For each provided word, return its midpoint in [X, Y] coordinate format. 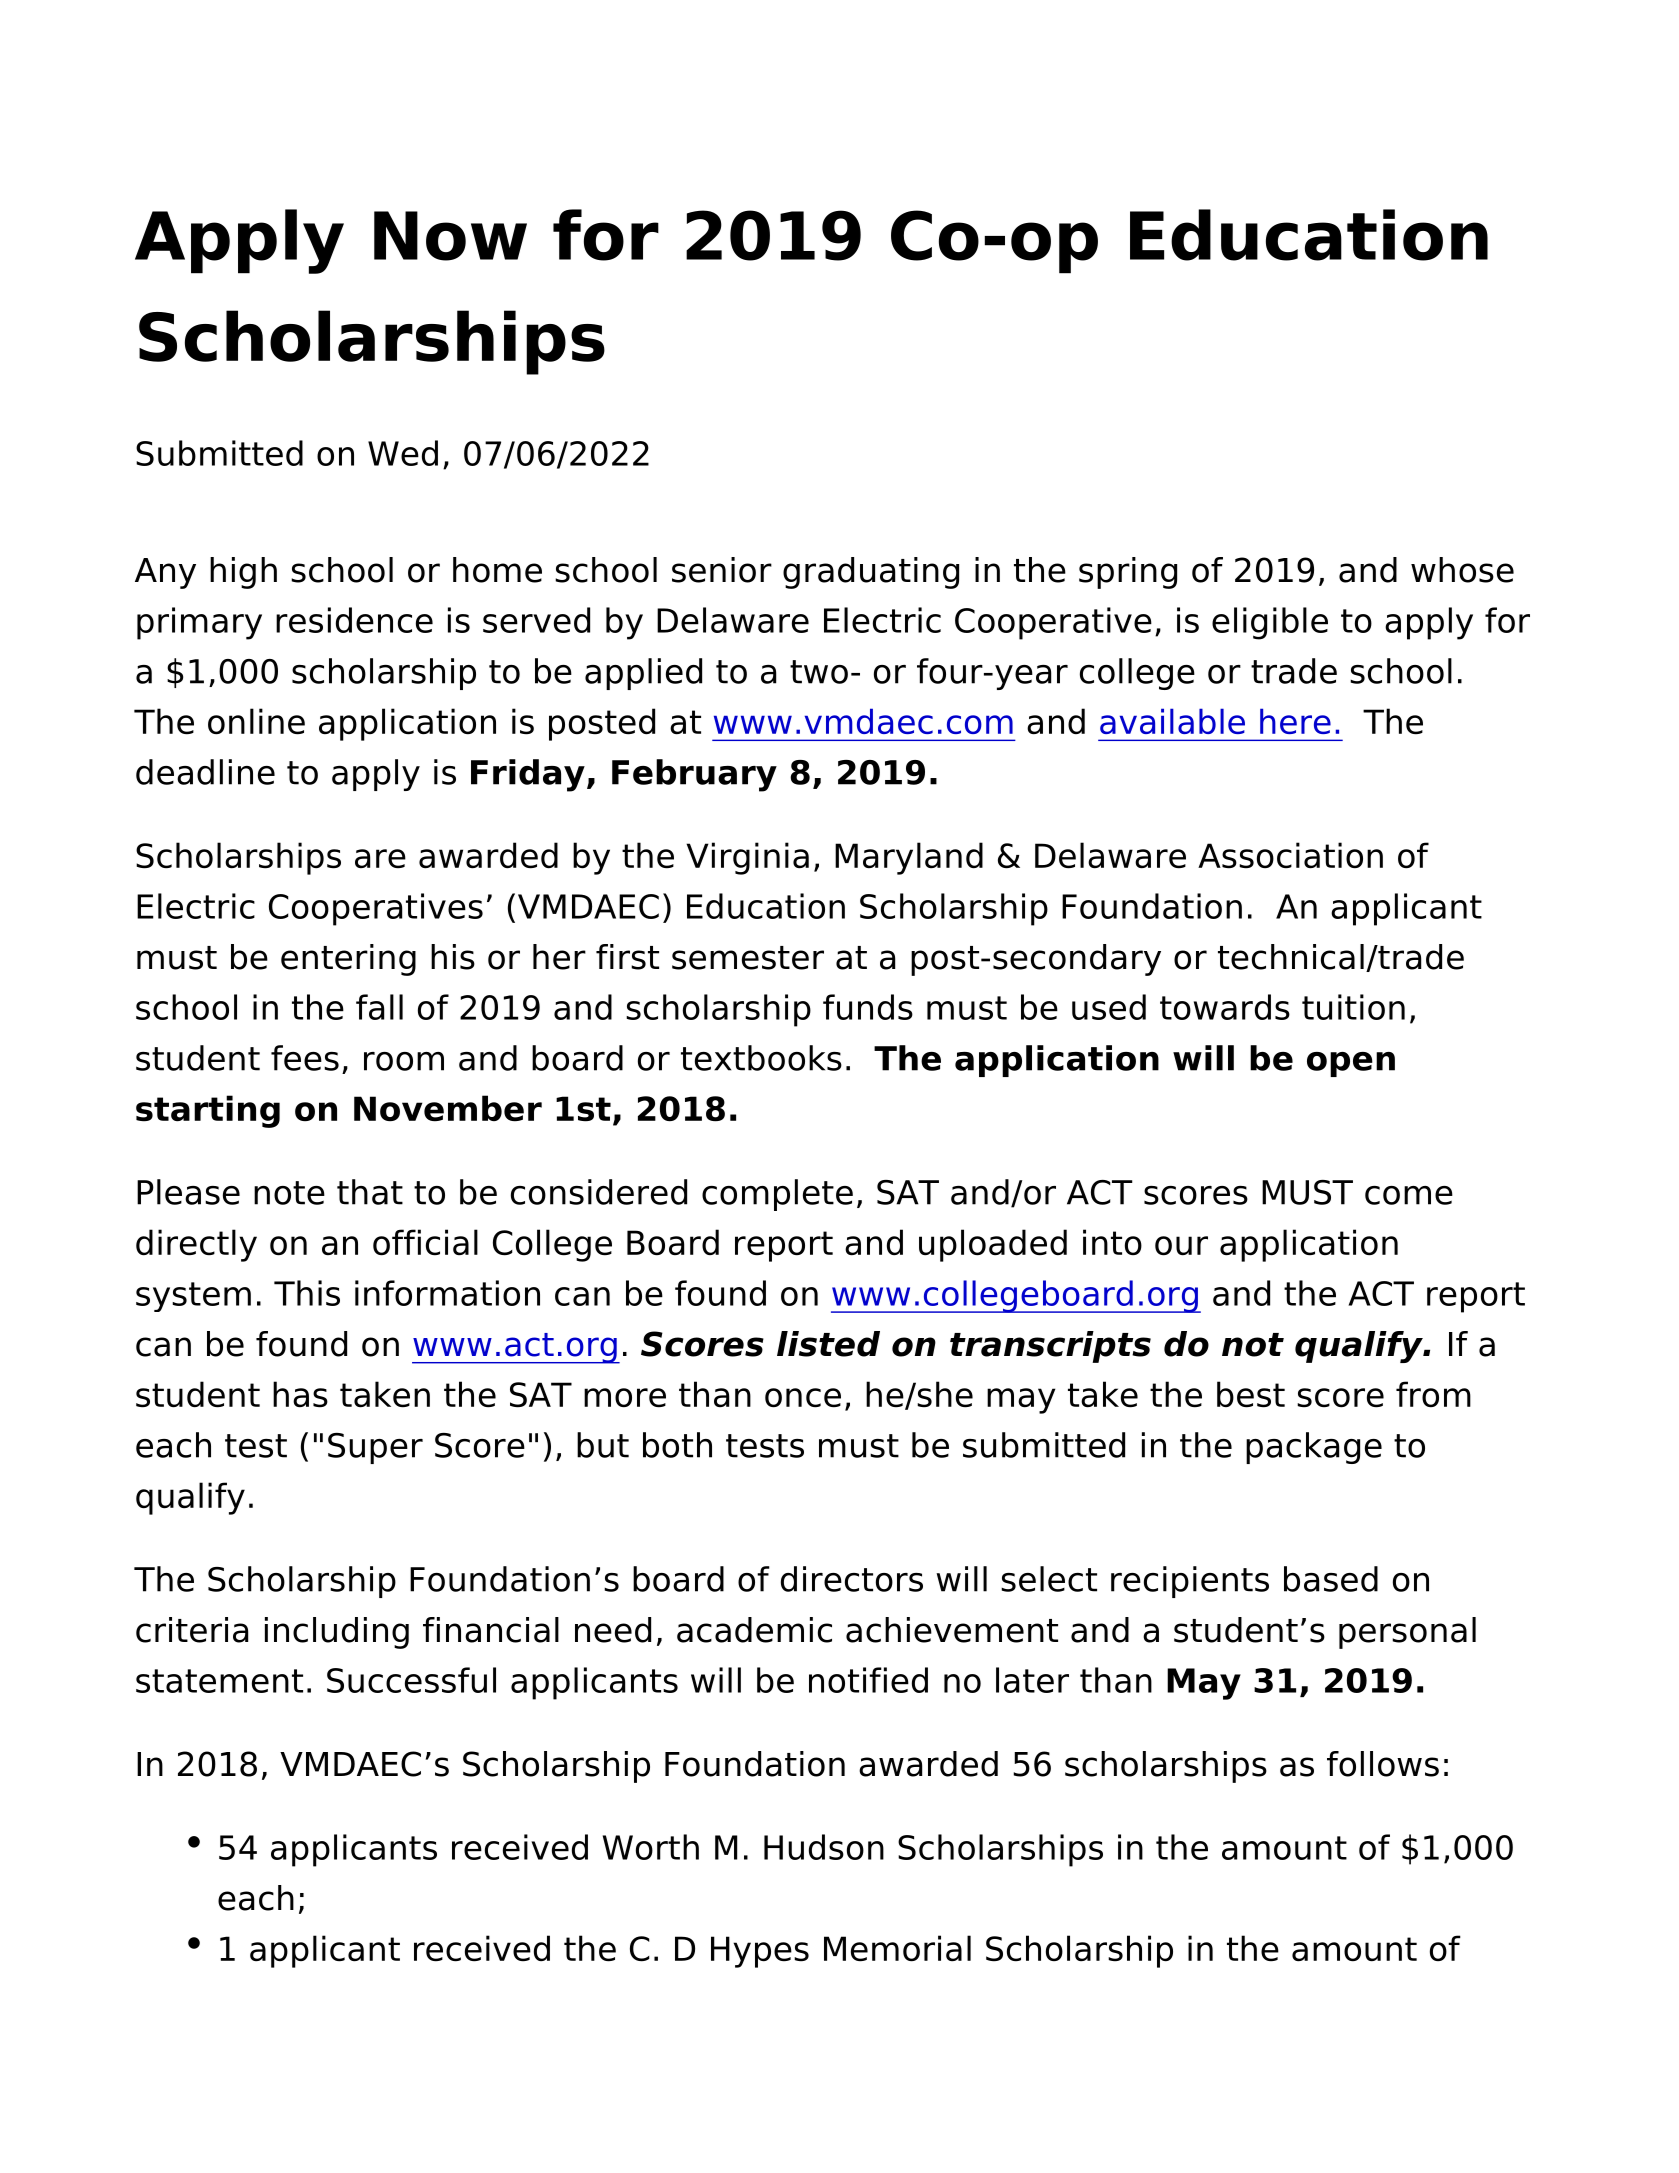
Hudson [824, 1847]
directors [852, 1579]
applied [643, 674]
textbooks [761, 1058]
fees [305, 1058]
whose [1462, 570]
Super [375, 1448]
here [1295, 721]
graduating [871, 573]
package [1314, 1448]
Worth [651, 1847]
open [1351, 1064]
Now [450, 236]
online [256, 721]
